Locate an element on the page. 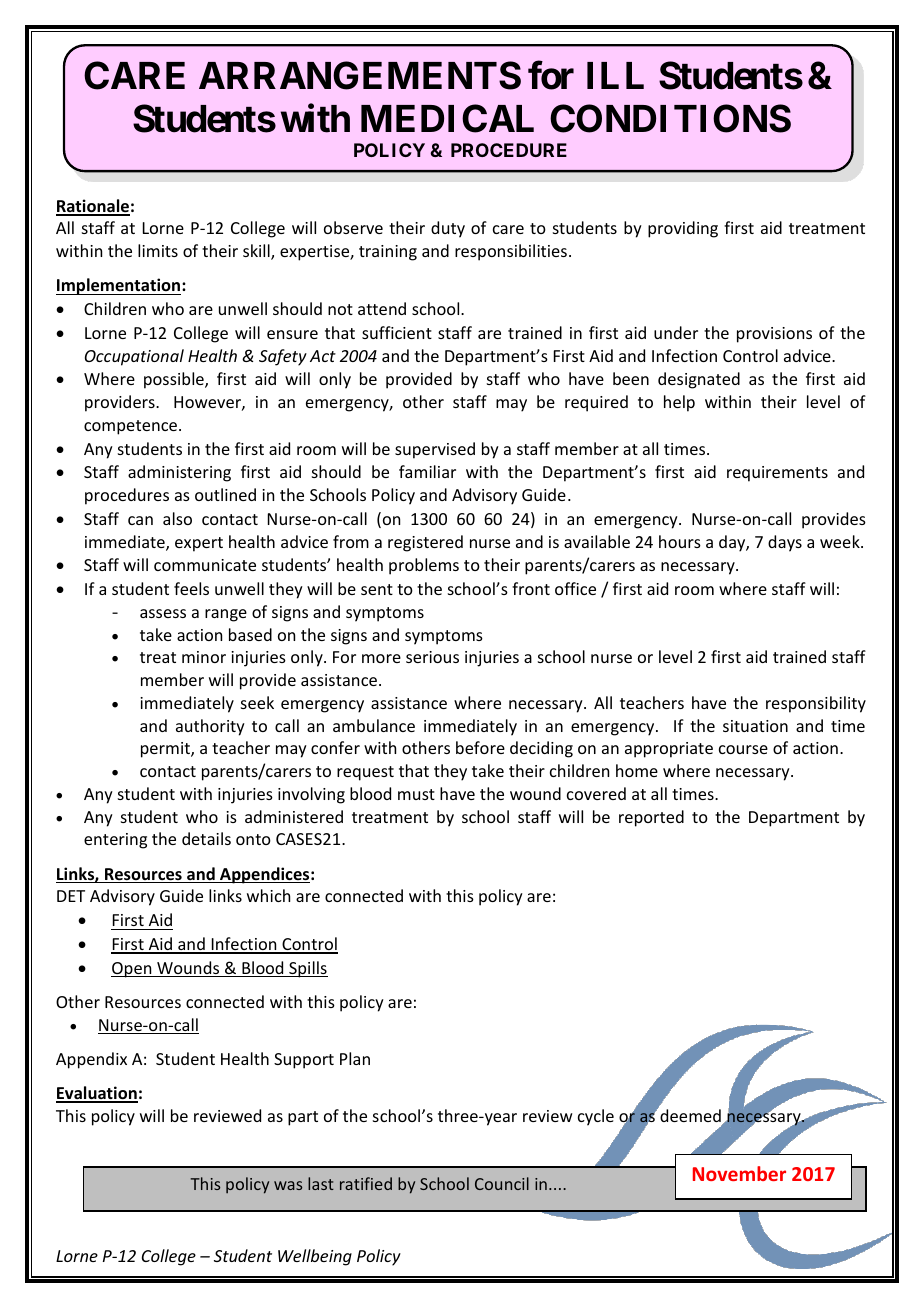  MEDICAL is located at coordinates (447, 118).
